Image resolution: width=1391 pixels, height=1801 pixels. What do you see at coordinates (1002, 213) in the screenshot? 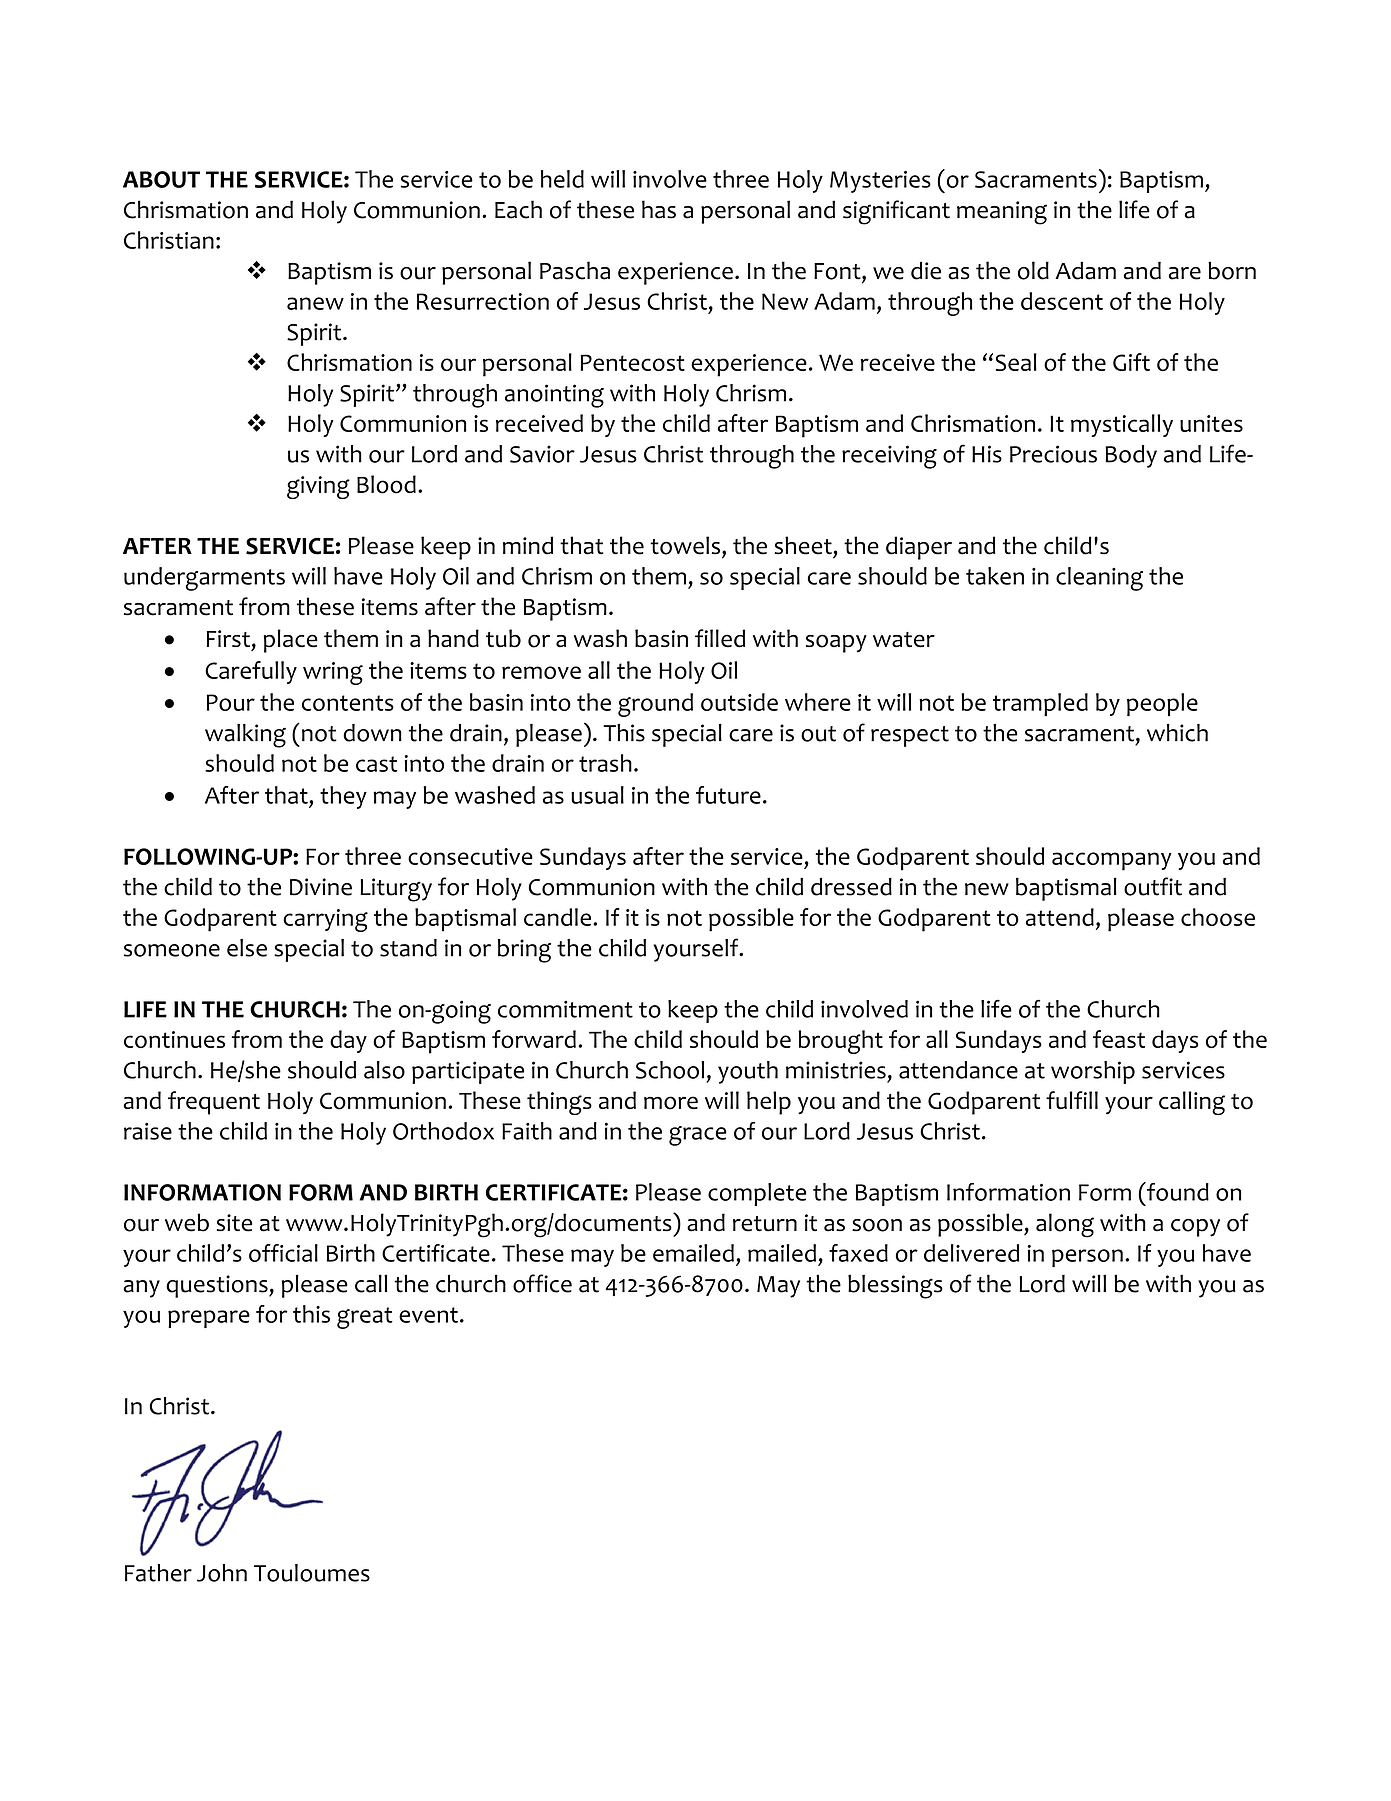
I see `meaning` at bounding box center [1002, 213].
